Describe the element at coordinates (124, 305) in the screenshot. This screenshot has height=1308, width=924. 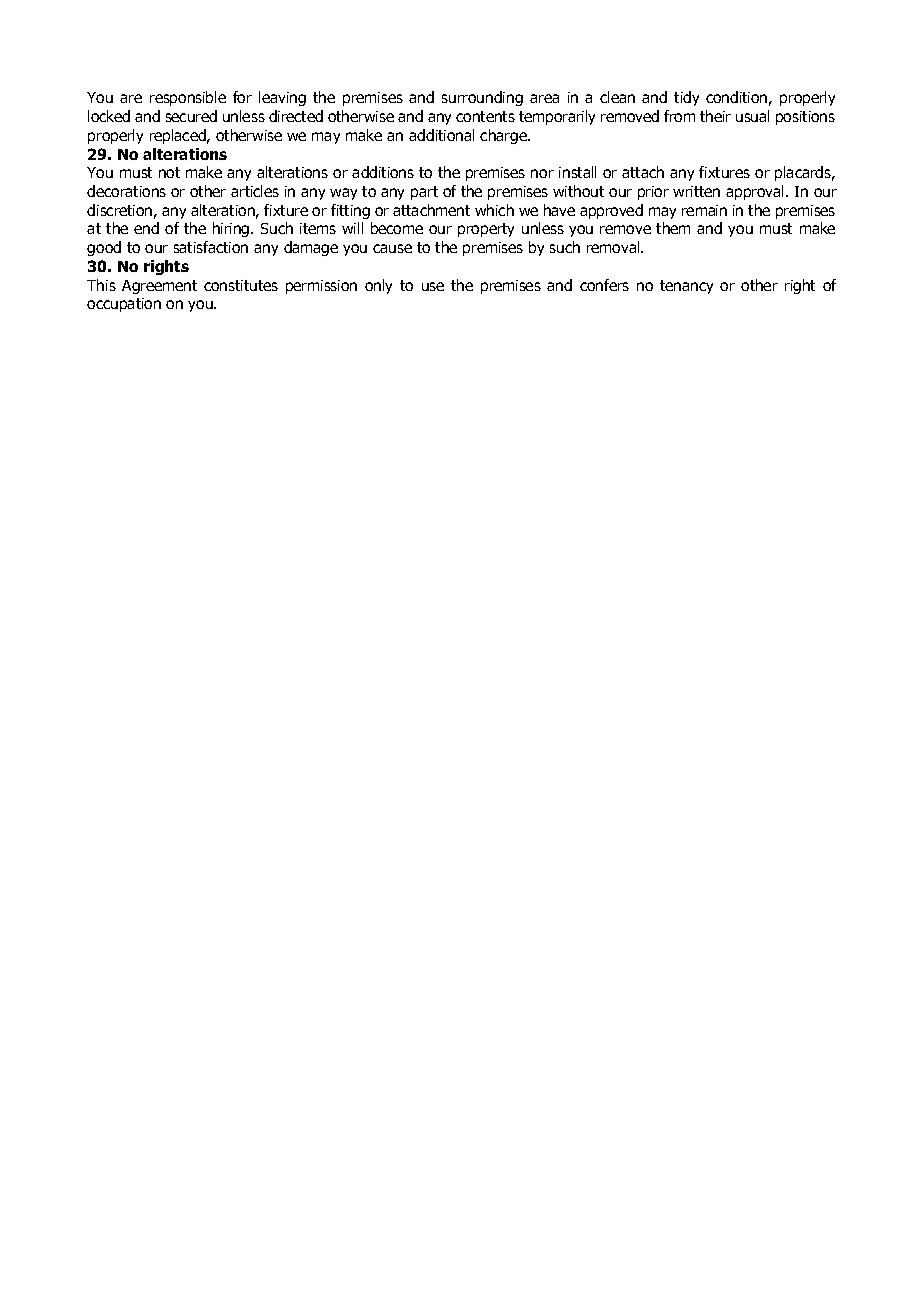
I see `occupation` at that location.
